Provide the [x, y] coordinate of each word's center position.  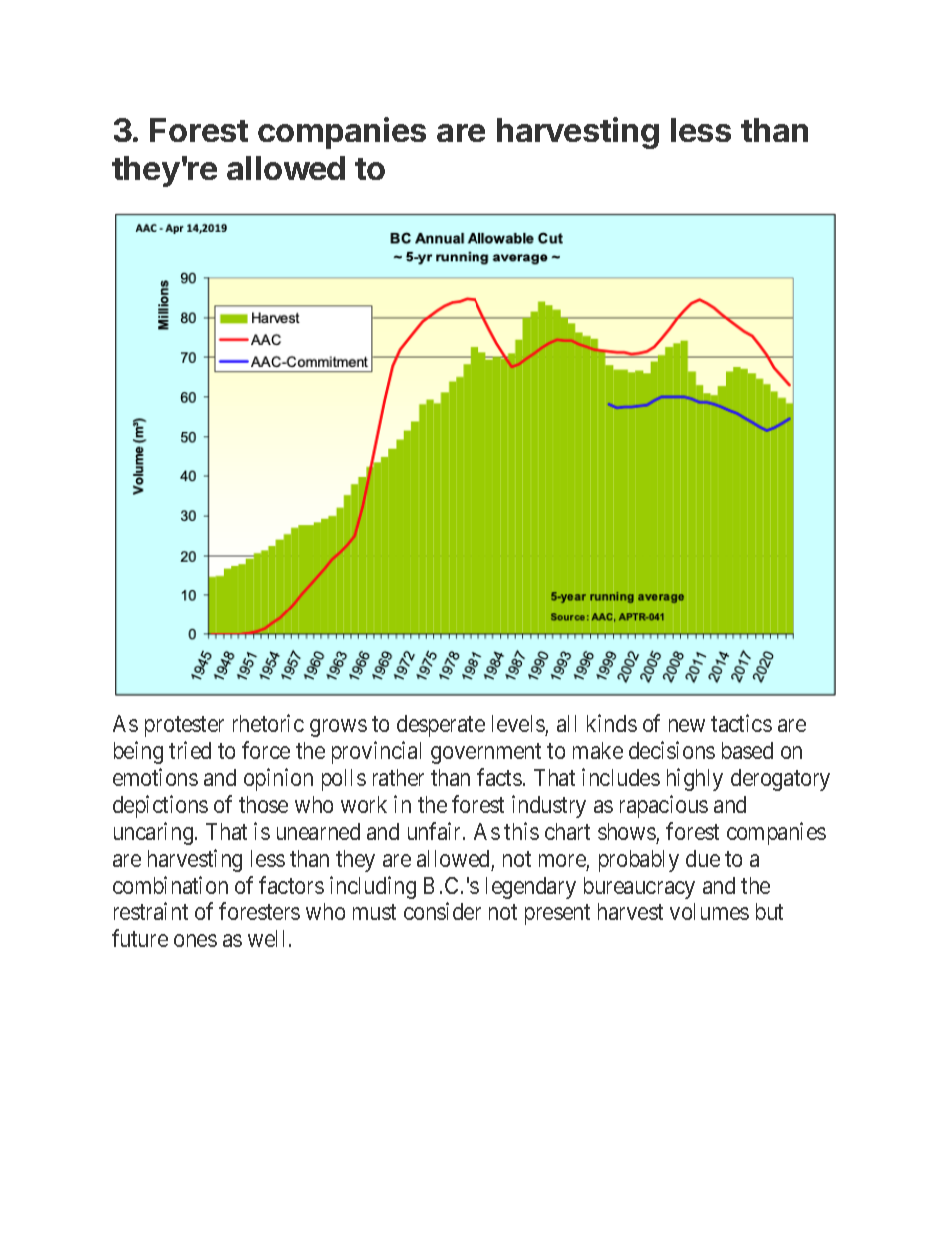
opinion [278, 779]
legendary [531, 888]
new [687, 726]
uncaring [153, 833]
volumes [709, 911]
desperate [441, 726]
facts [499, 777]
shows [627, 831]
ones [195, 940]
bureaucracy [639, 888]
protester [184, 727]
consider [442, 911]
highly [695, 779]
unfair [436, 831]
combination [170, 885]
